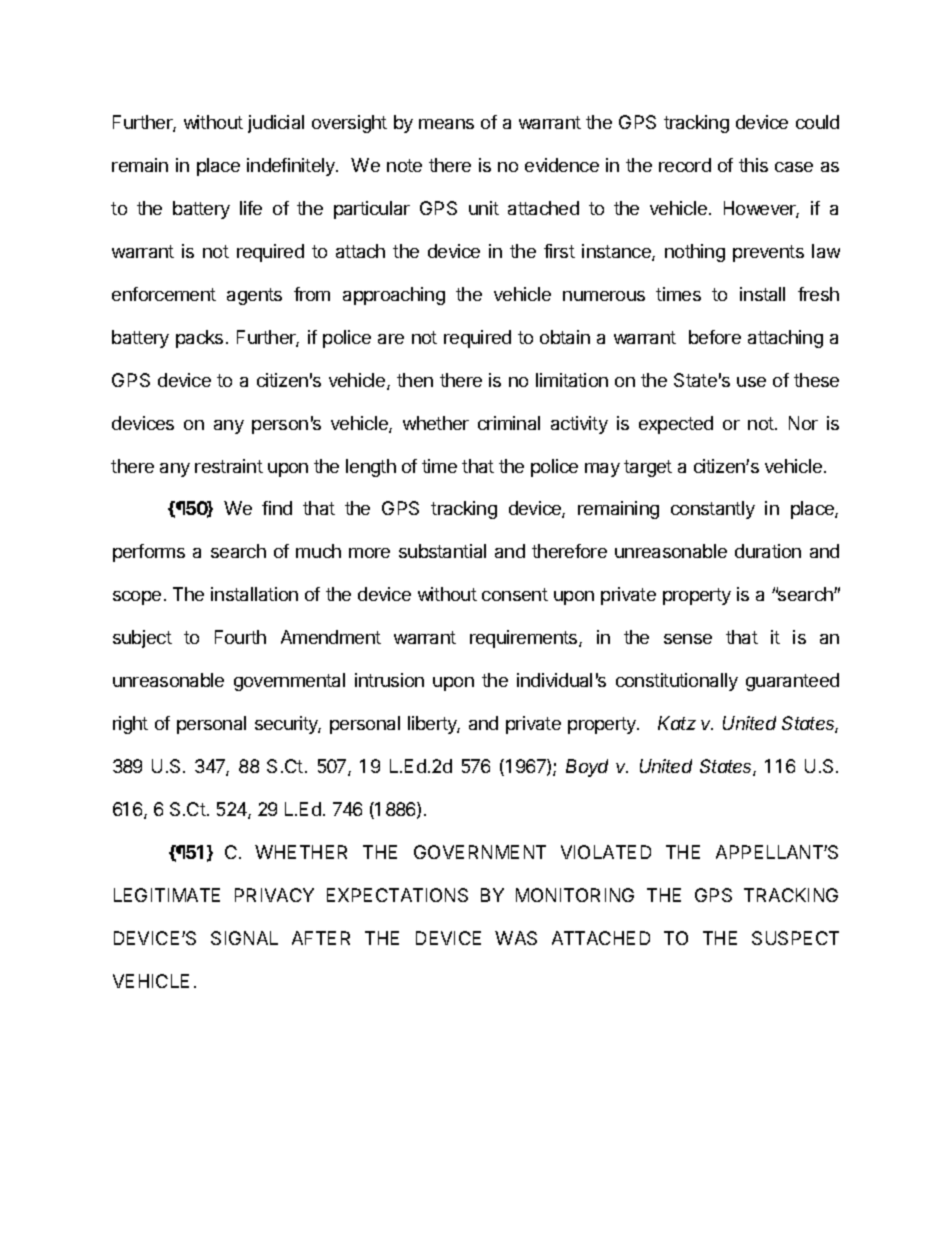 Image resolution: width=952 pixels, height=1233 pixels. Describe the element at coordinates (276, 124) in the screenshot. I see `judicial` at that location.
